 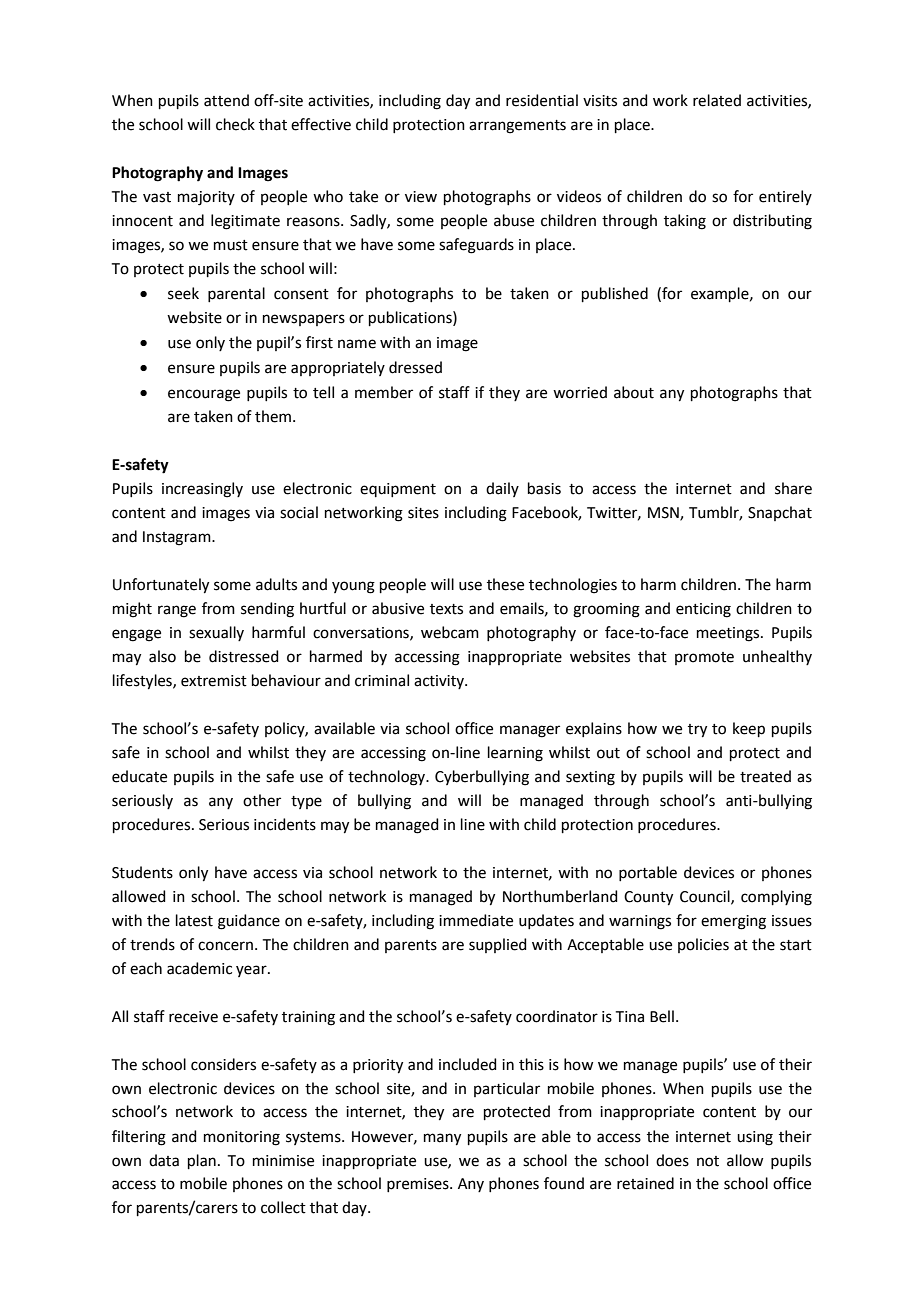 What do you see at coordinates (717, 100) in the page?
I see `related` at bounding box center [717, 100].
